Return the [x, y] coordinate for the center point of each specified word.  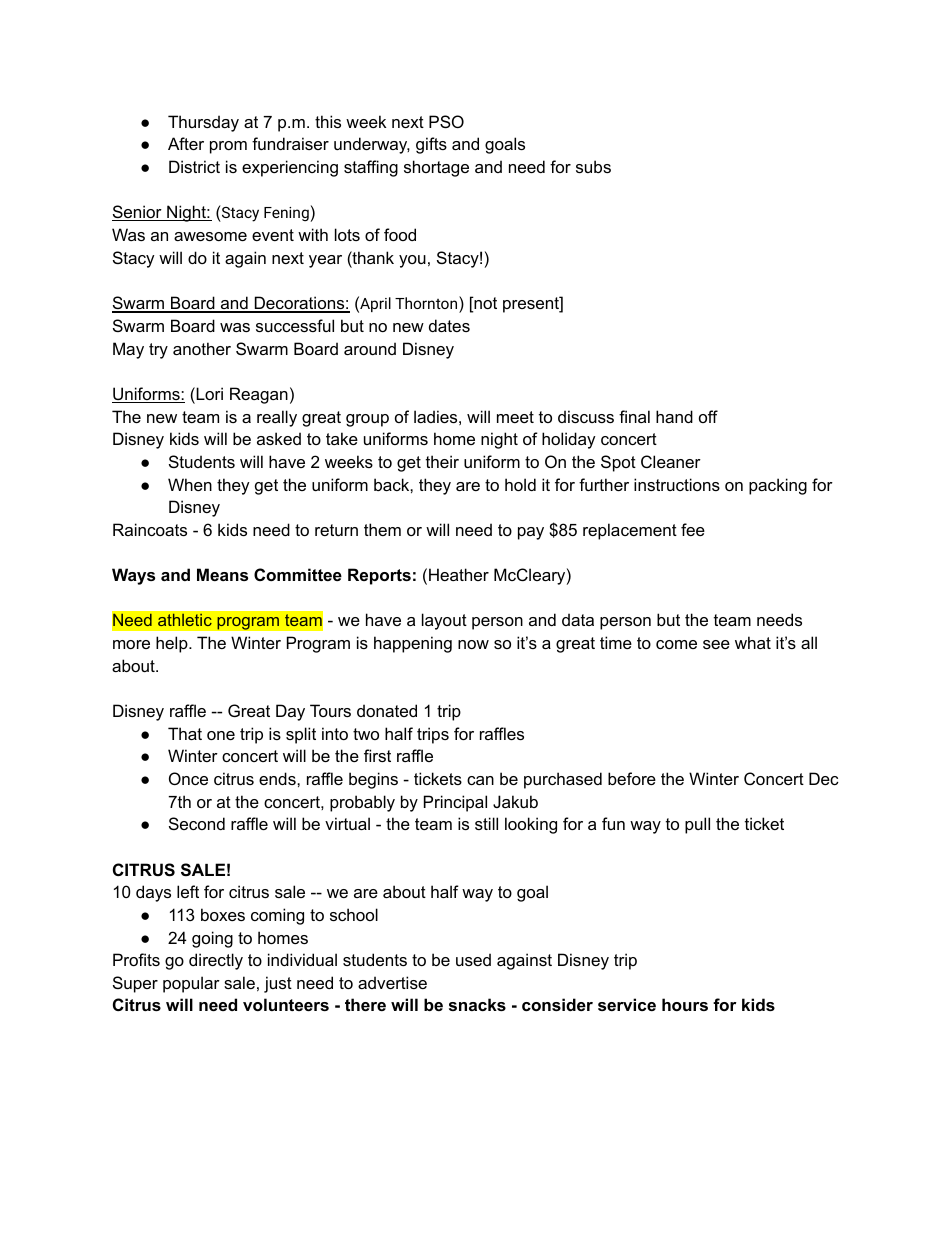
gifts [431, 145]
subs [593, 166]
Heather [459, 574]
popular [191, 984]
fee [693, 529]
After [186, 143]
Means [222, 574]
